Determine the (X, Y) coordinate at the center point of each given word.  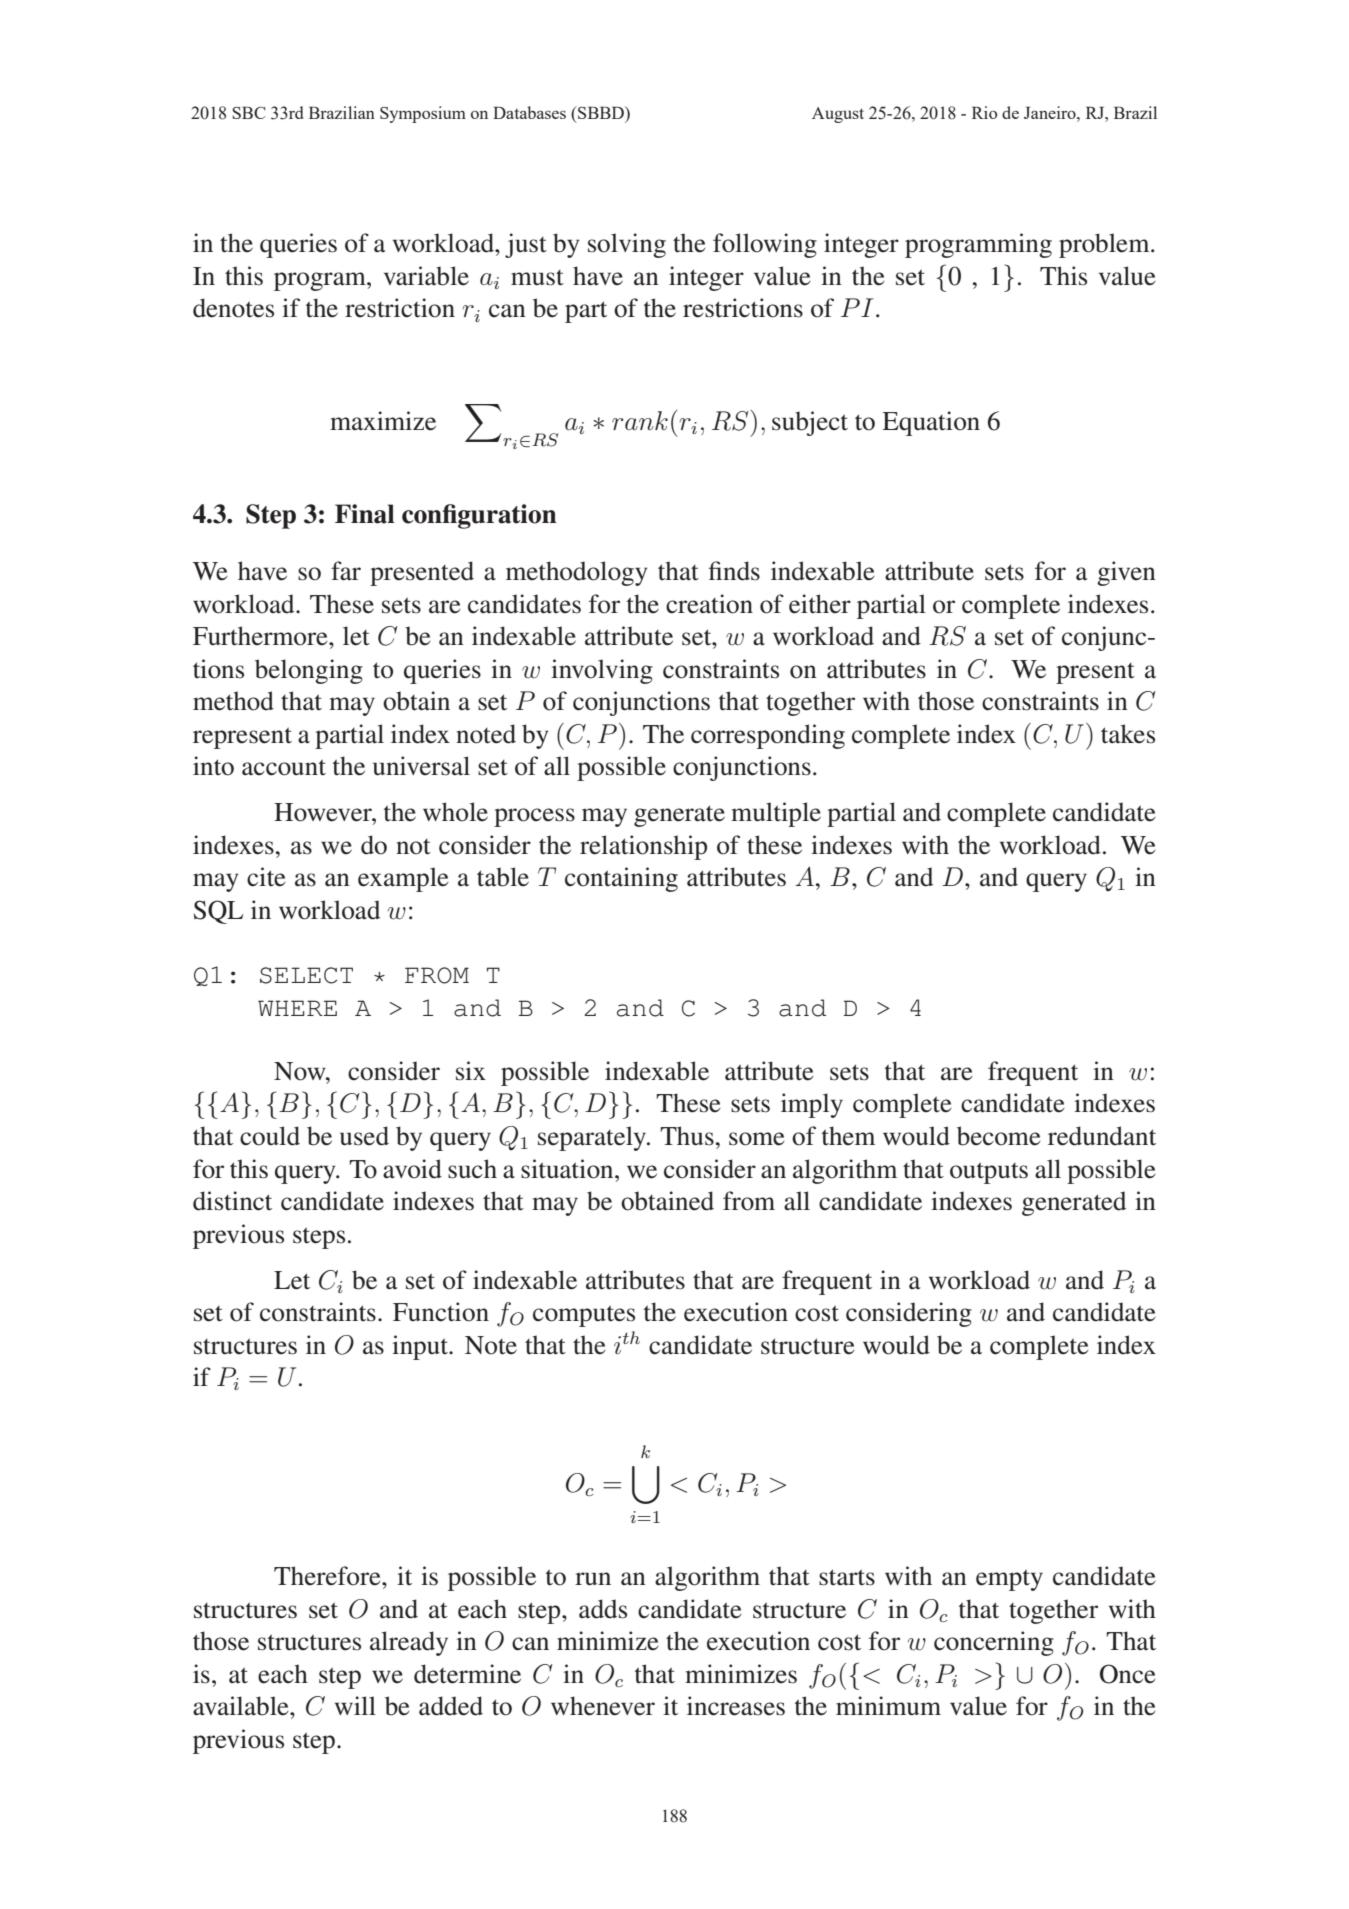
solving (627, 245)
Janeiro (1051, 112)
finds (734, 571)
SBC (248, 112)
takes (1128, 734)
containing (621, 879)
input (421, 1347)
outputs (989, 1173)
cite (266, 877)
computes (584, 1316)
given (1126, 573)
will (355, 1705)
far (346, 571)
